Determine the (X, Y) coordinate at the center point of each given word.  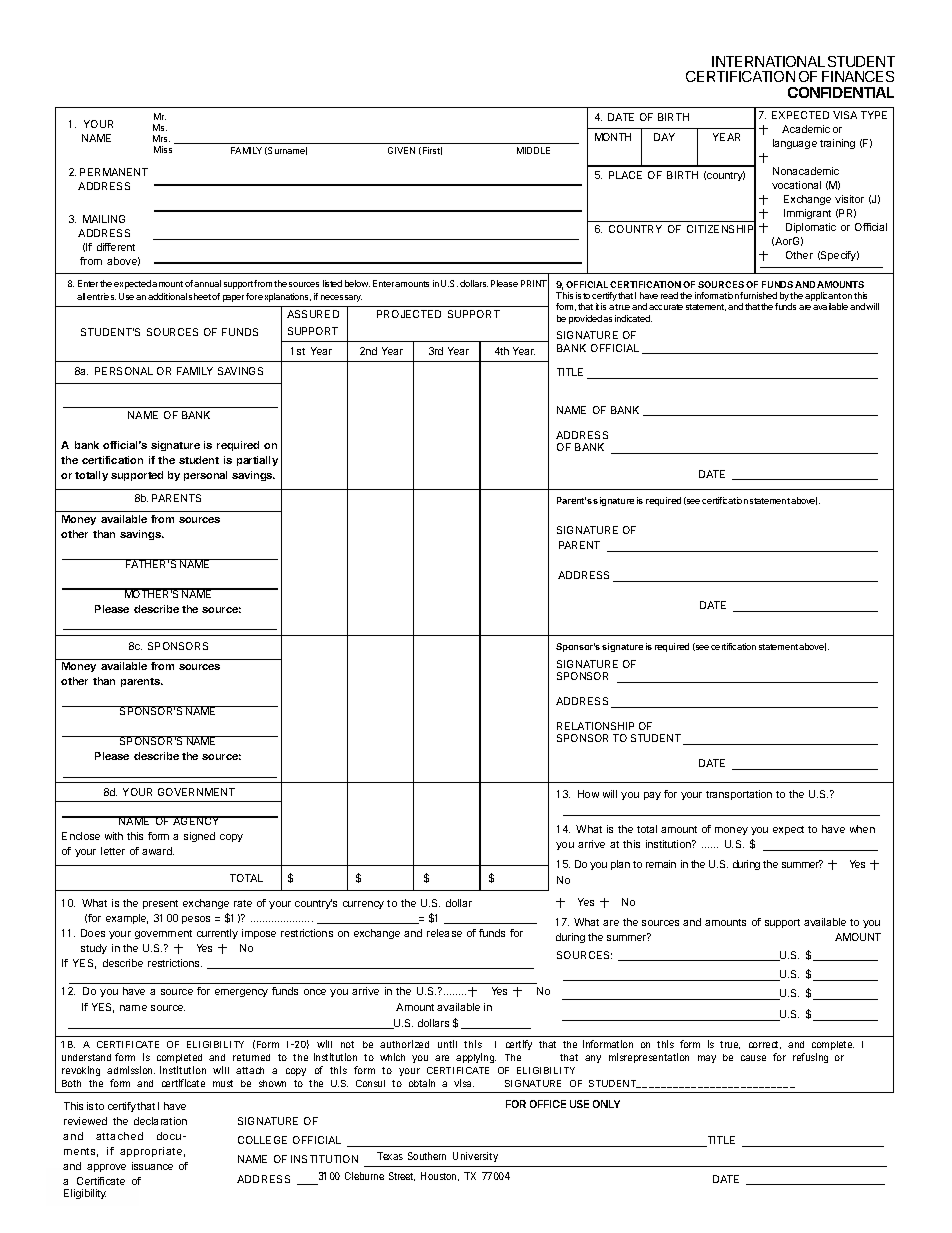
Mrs (161, 138)
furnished (758, 295)
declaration (160, 1121)
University (475, 1157)
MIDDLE (533, 150)
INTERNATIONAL (768, 61)
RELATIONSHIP (595, 726)
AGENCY (196, 820)
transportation (739, 795)
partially (257, 461)
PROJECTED (409, 314)
